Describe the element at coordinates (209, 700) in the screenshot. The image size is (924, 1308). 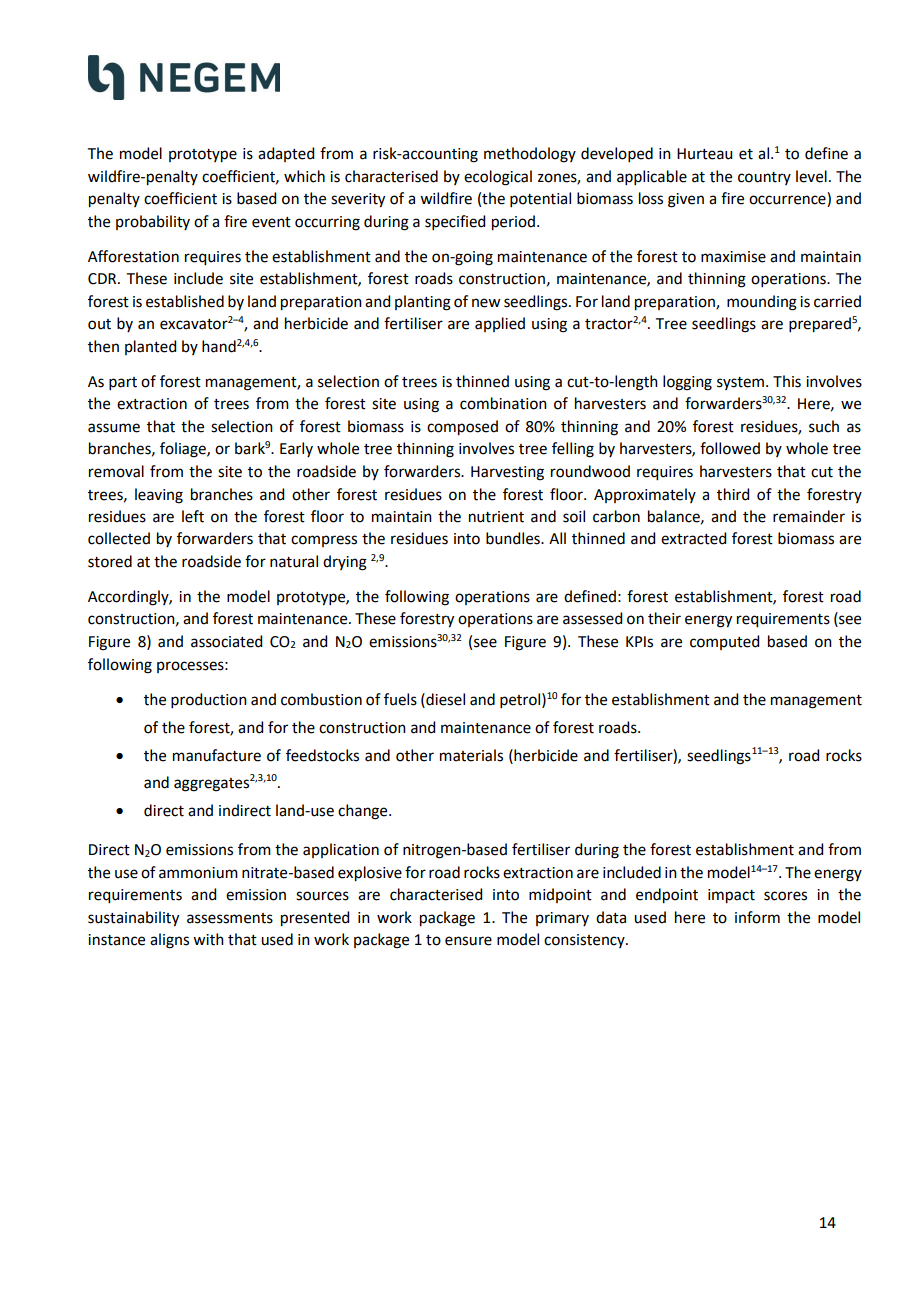
I see `production` at that location.
